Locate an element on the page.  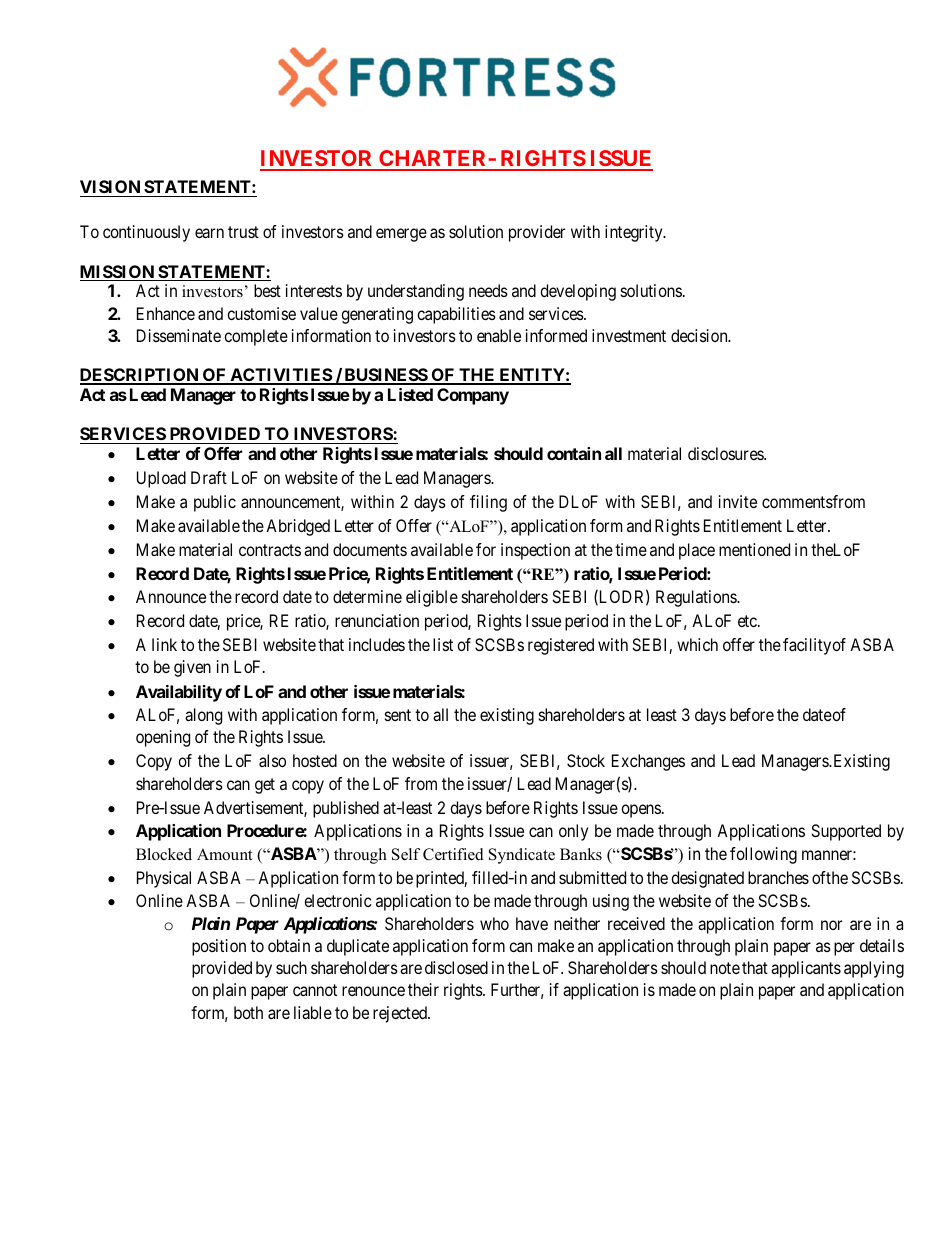
disclosed is located at coordinates (456, 967).
